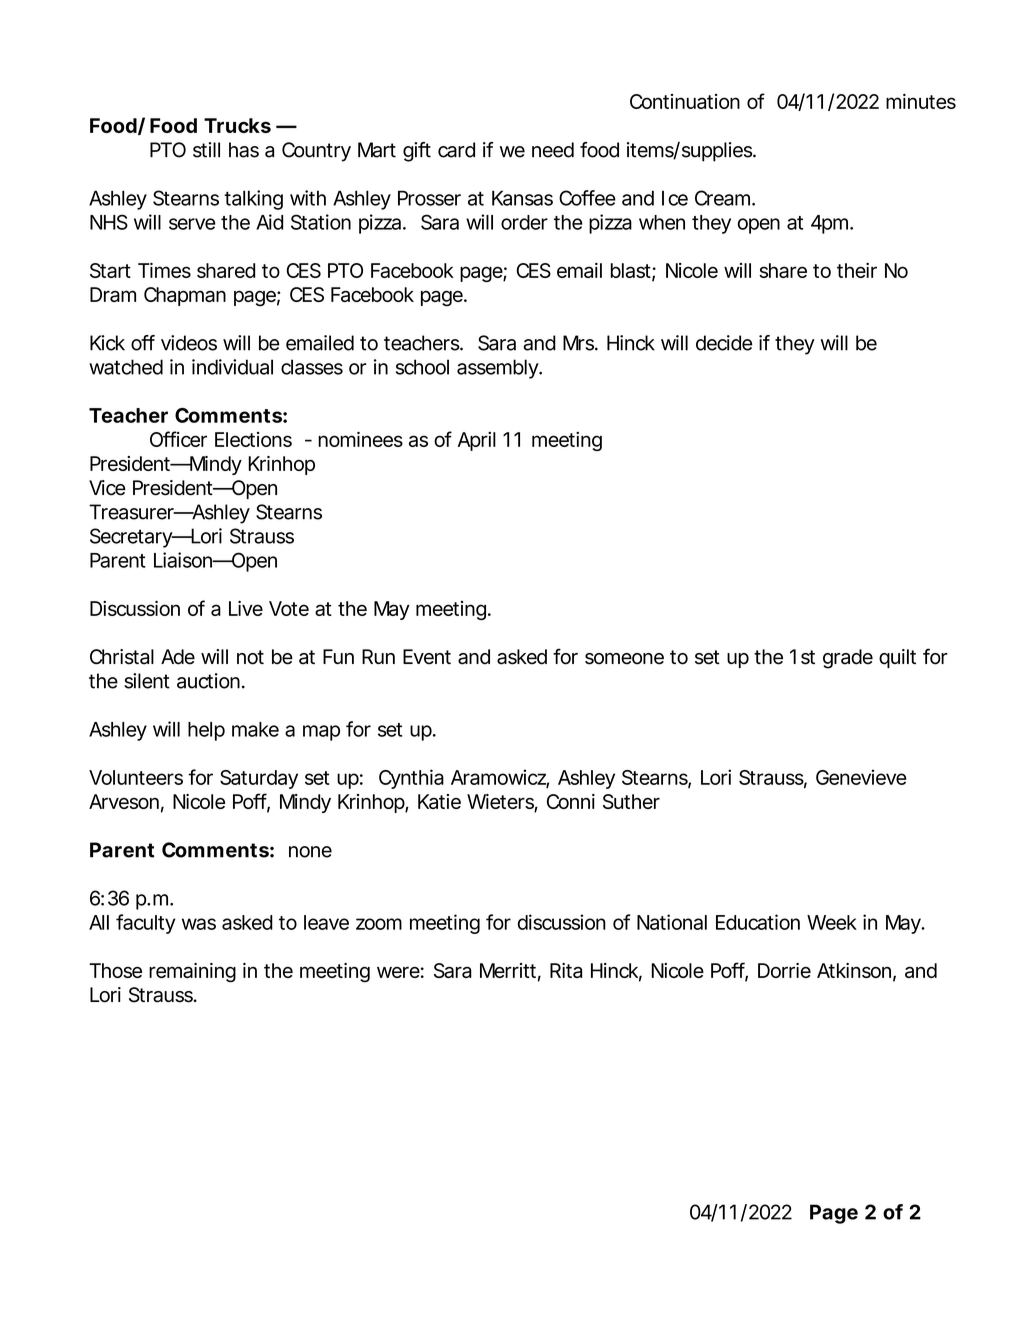  I want to click on gift, so click(417, 152).
